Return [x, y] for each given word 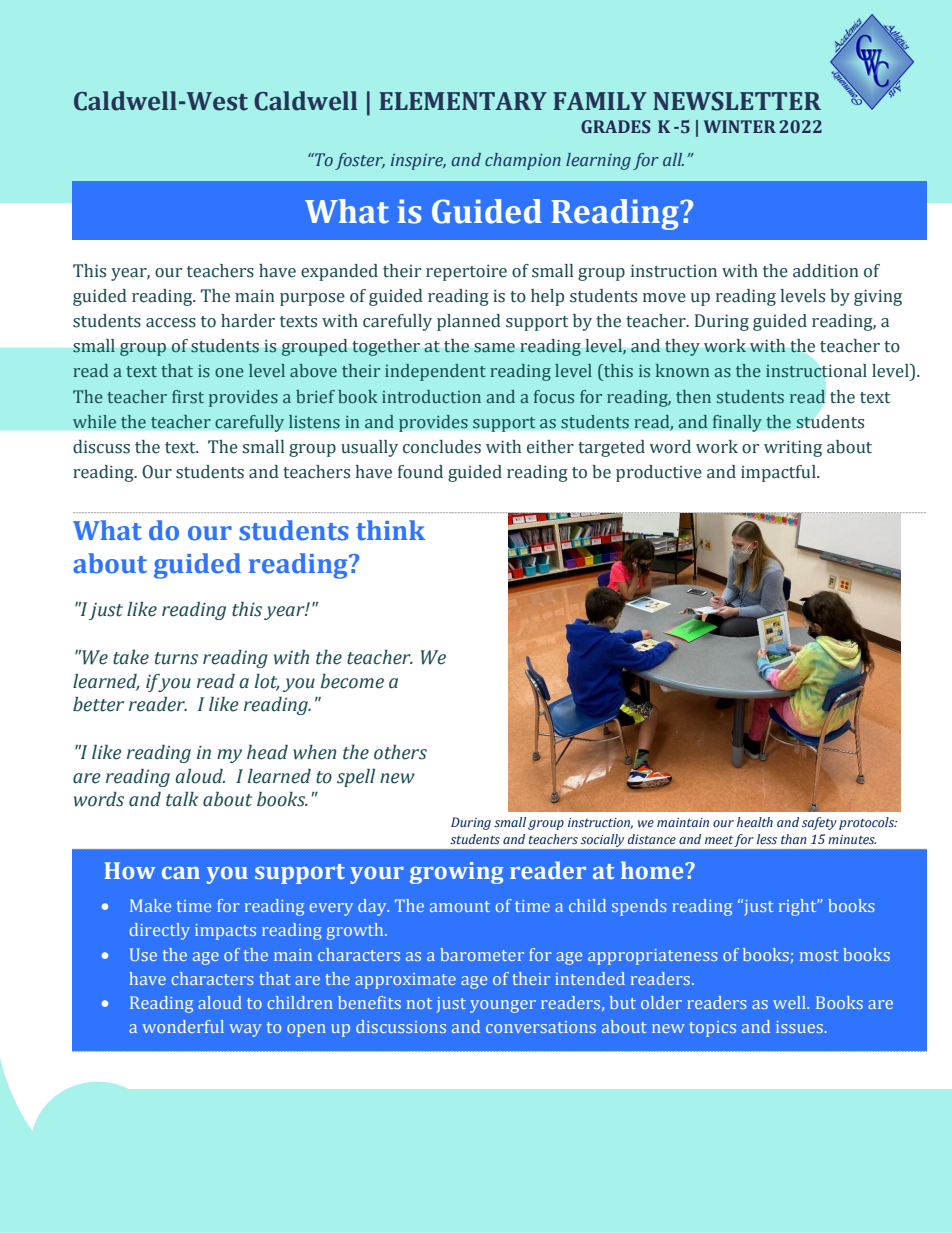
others [400, 752]
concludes [442, 447]
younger [503, 1006]
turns [176, 658]
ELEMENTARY [463, 101]
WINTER [740, 126]
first [188, 397]
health [755, 822]
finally [737, 423]
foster [360, 161]
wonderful [183, 1026]
